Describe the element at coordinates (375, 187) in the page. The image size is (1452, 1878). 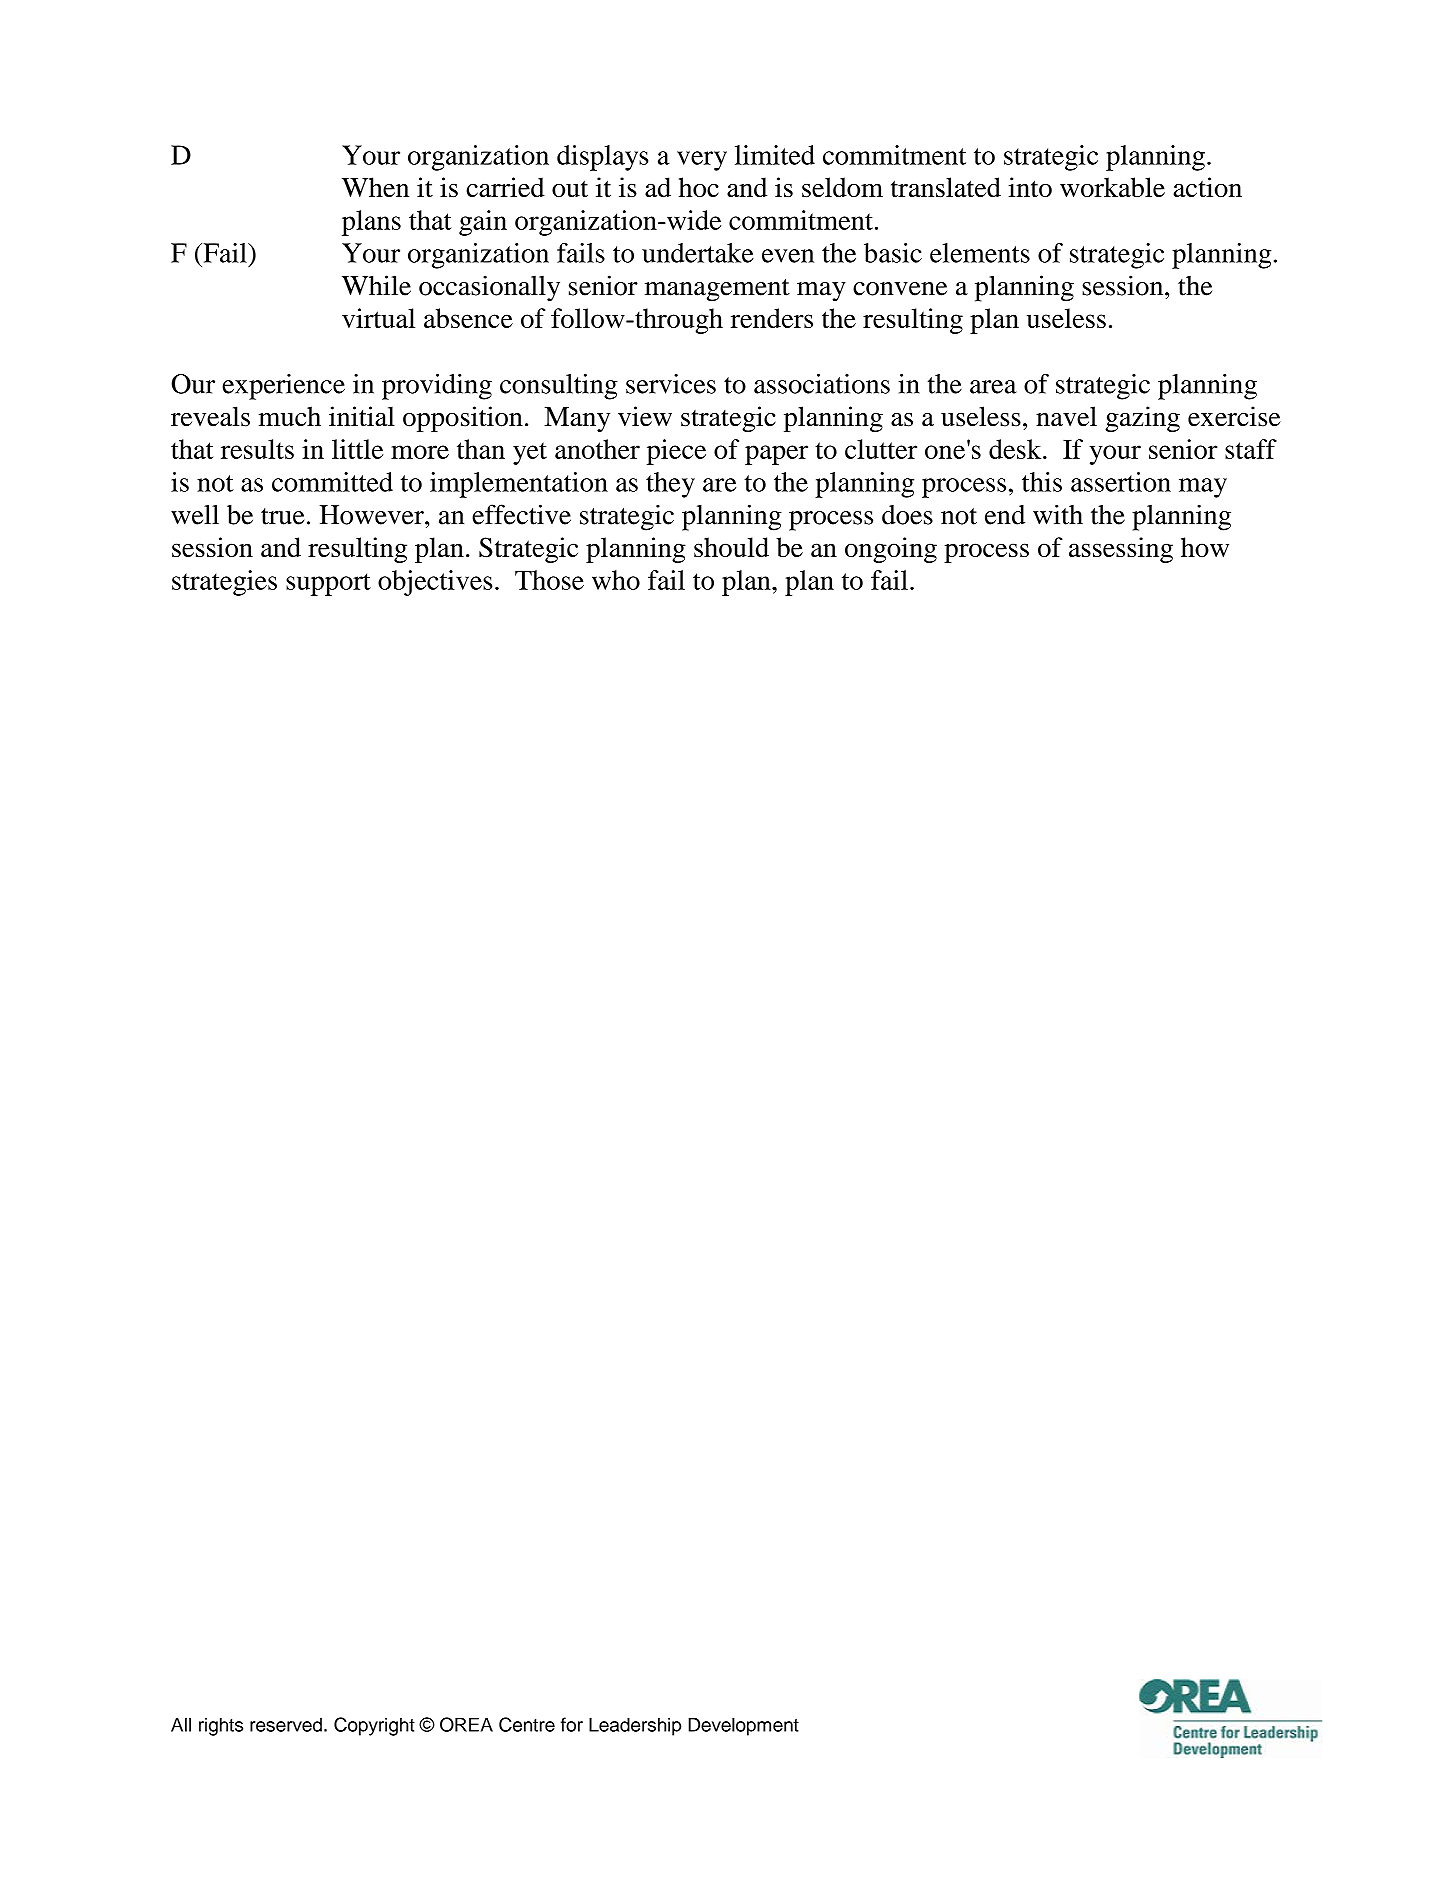
I see `When` at that location.
